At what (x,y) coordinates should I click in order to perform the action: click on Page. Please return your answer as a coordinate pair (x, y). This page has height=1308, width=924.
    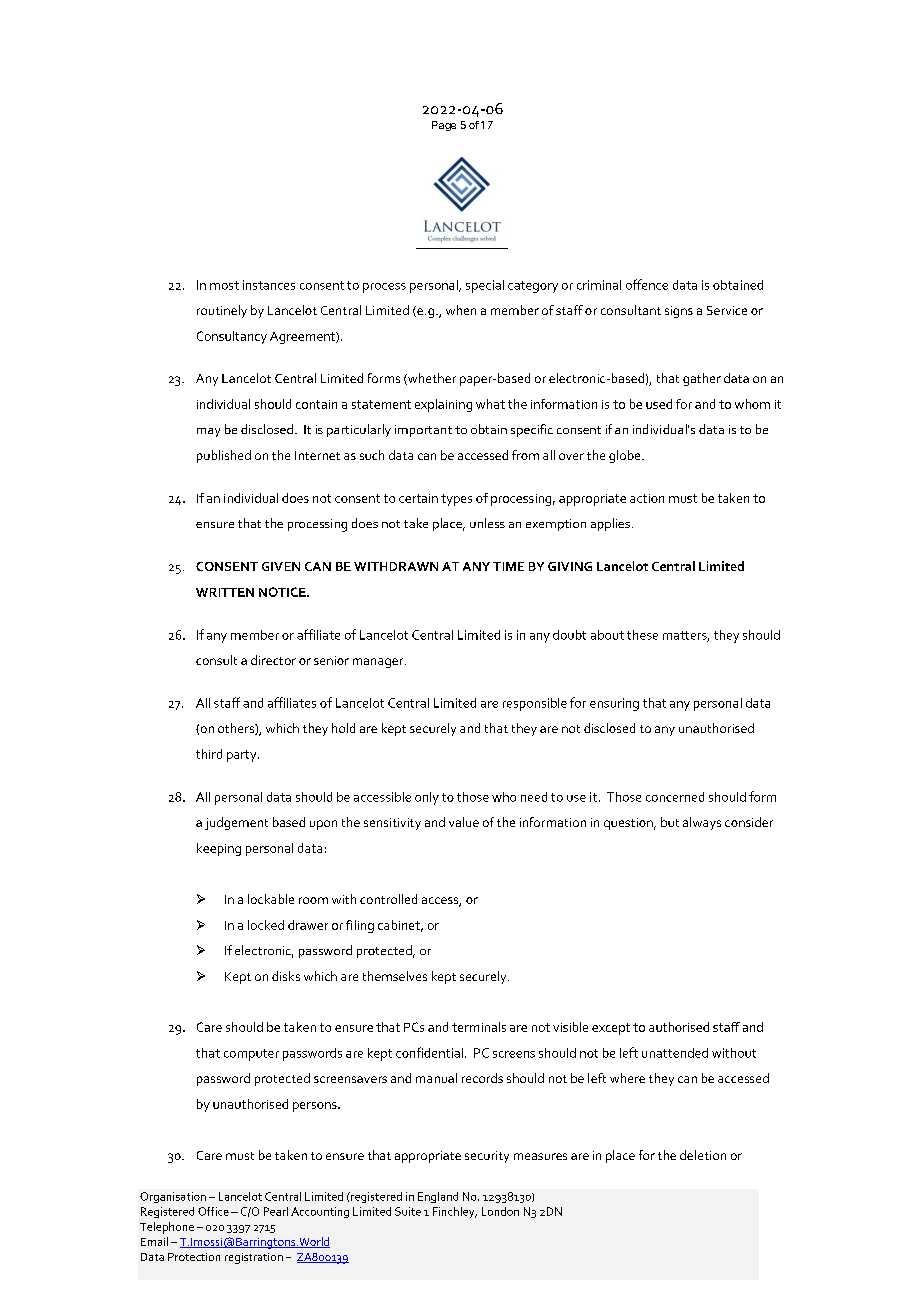
    Looking at the image, I should click on (444, 126).
